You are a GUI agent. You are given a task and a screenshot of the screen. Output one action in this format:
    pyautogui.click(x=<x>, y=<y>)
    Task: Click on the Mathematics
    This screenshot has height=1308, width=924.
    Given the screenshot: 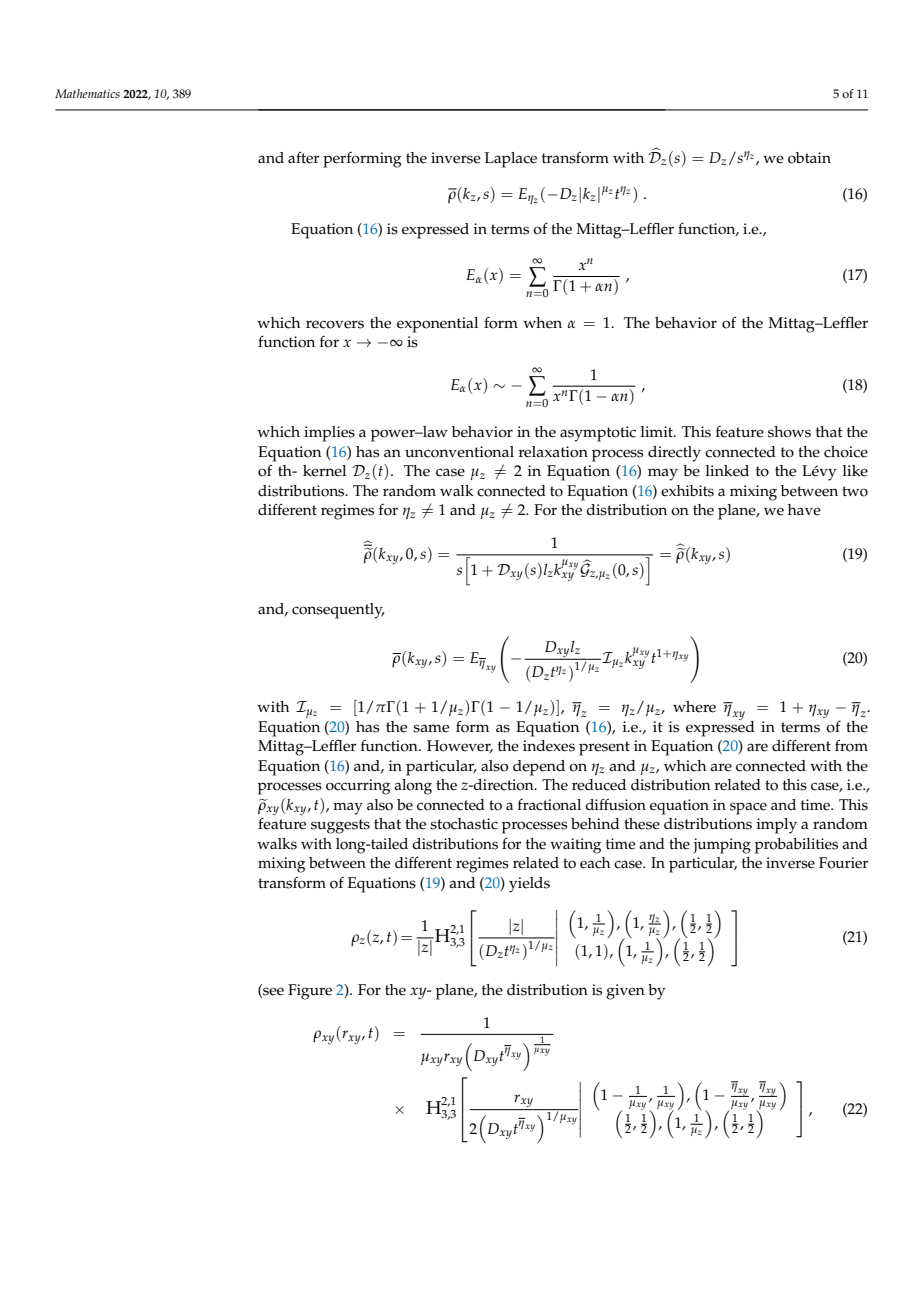 What is the action you would take?
    pyautogui.click(x=87, y=93)
